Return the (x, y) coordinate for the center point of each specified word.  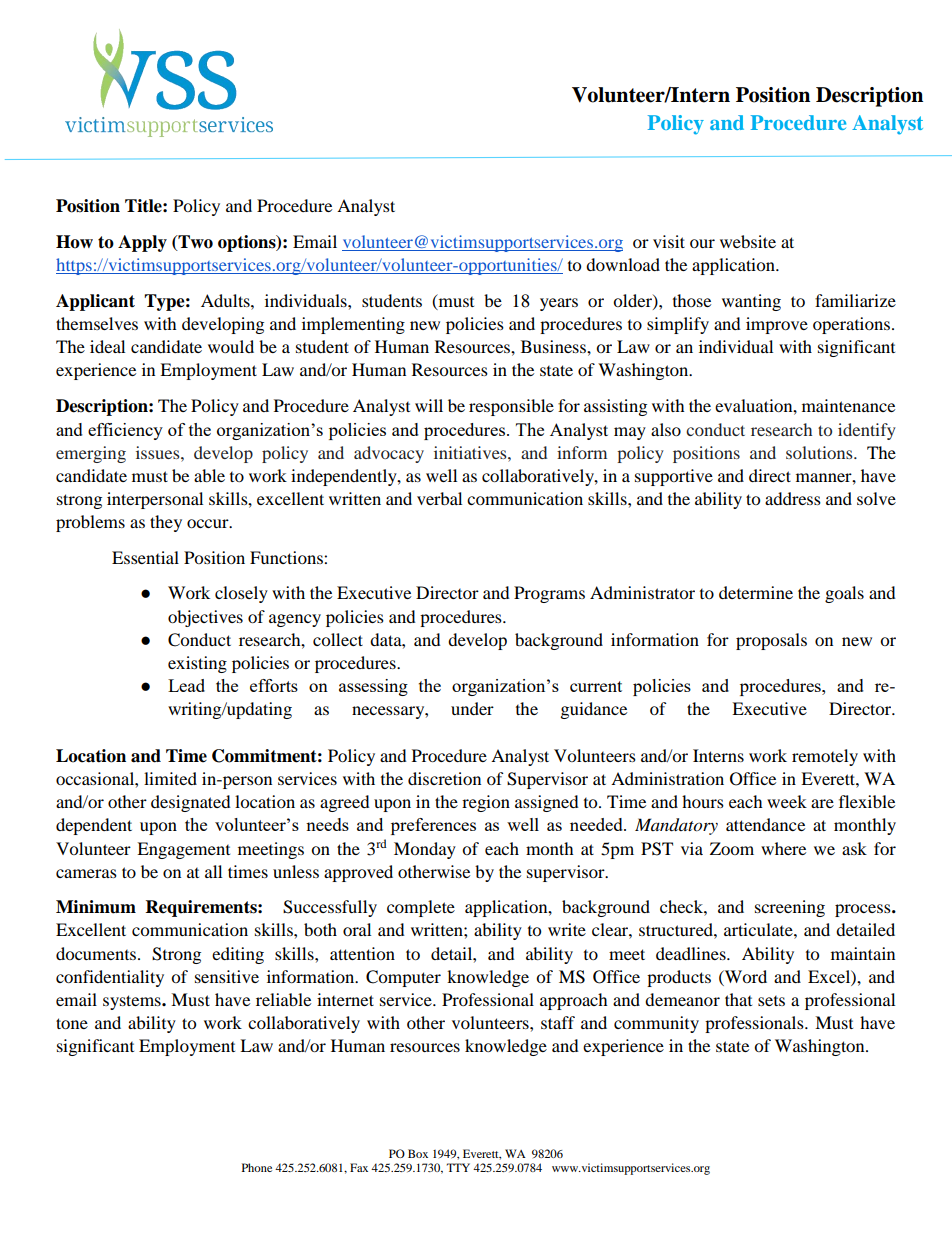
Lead (186, 685)
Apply (142, 243)
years (559, 304)
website (748, 241)
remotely (825, 757)
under (472, 708)
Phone (257, 1167)
